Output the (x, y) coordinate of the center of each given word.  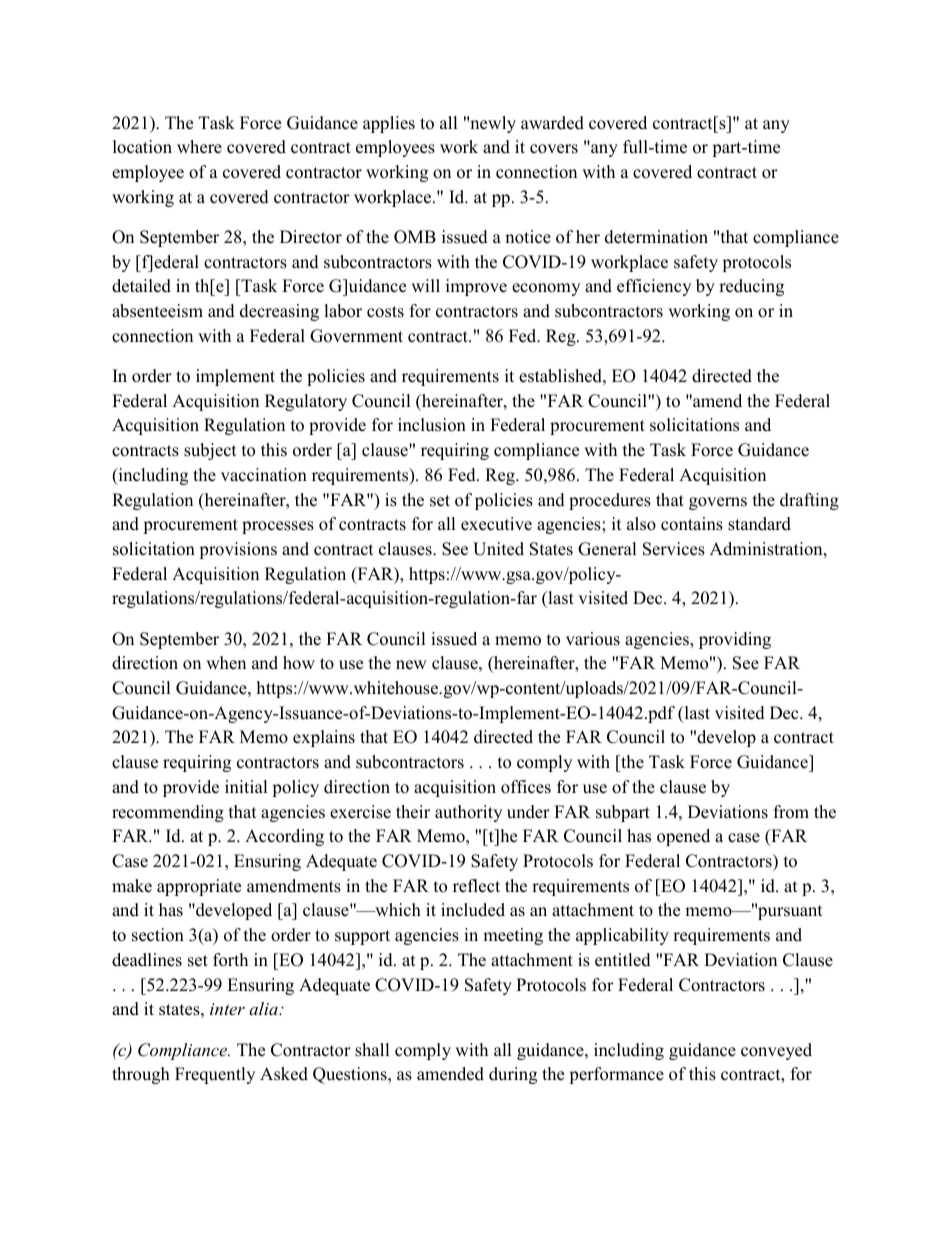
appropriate (199, 887)
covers (554, 149)
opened (683, 837)
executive (496, 524)
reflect (476, 886)
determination (656, 237)
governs (718, 503)
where (199, 147)
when (226, 663)
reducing (751, 287)
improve (476, 287)
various (593, 639)
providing (735, 640)
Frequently (215, 1075)
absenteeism (157, 311)
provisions (238, 550)
